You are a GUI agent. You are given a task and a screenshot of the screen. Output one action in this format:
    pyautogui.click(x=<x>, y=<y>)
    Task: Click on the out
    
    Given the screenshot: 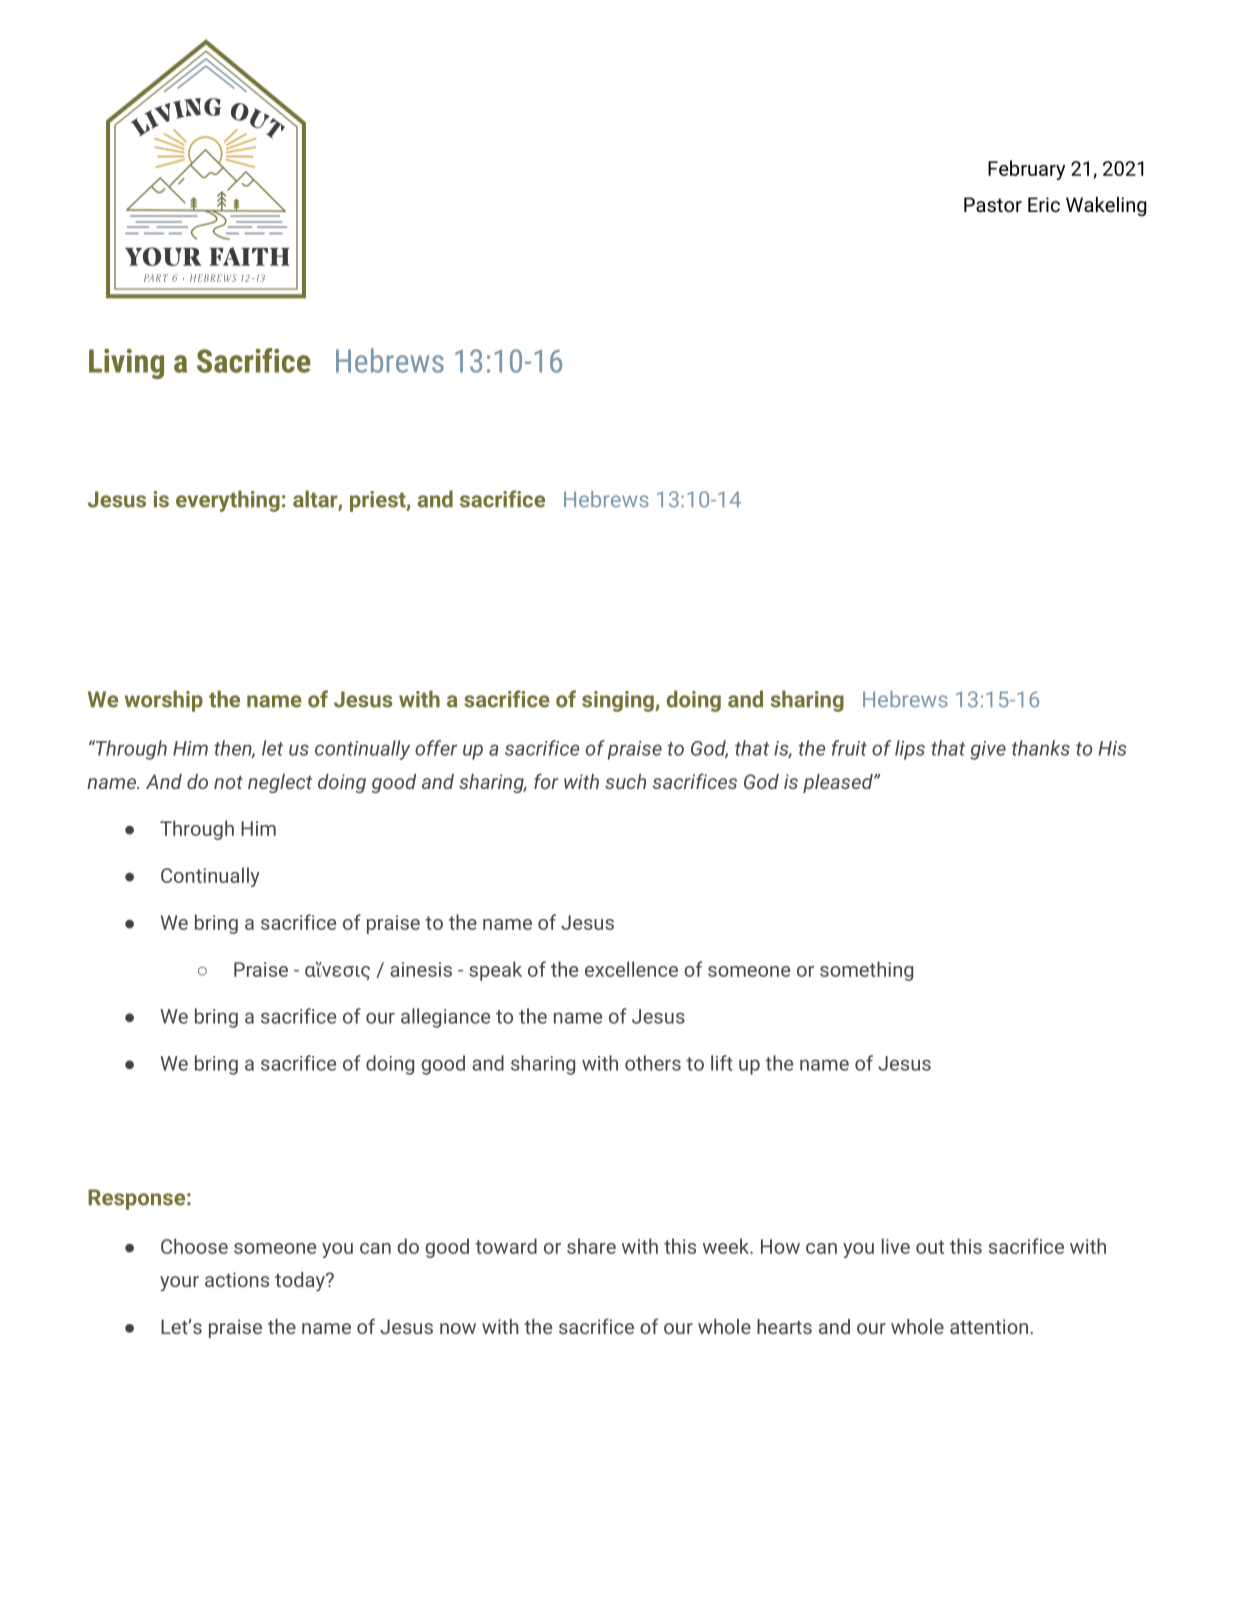 What is the action you would take?
    pyautogui.click(x=930, y=1247)
